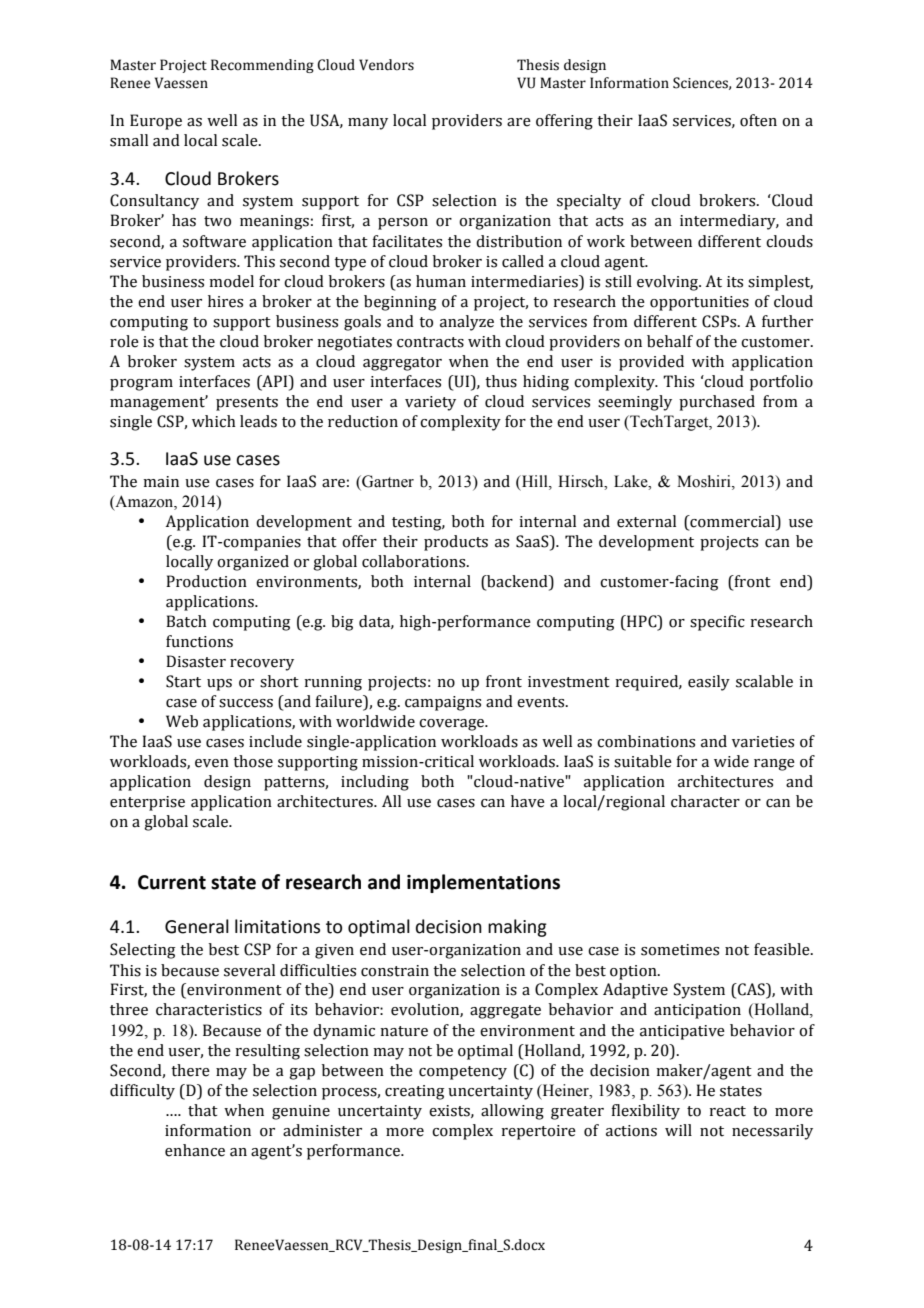  Describe the element at coordinates (403, 224) in the screenshot. I see `person` at that location.
